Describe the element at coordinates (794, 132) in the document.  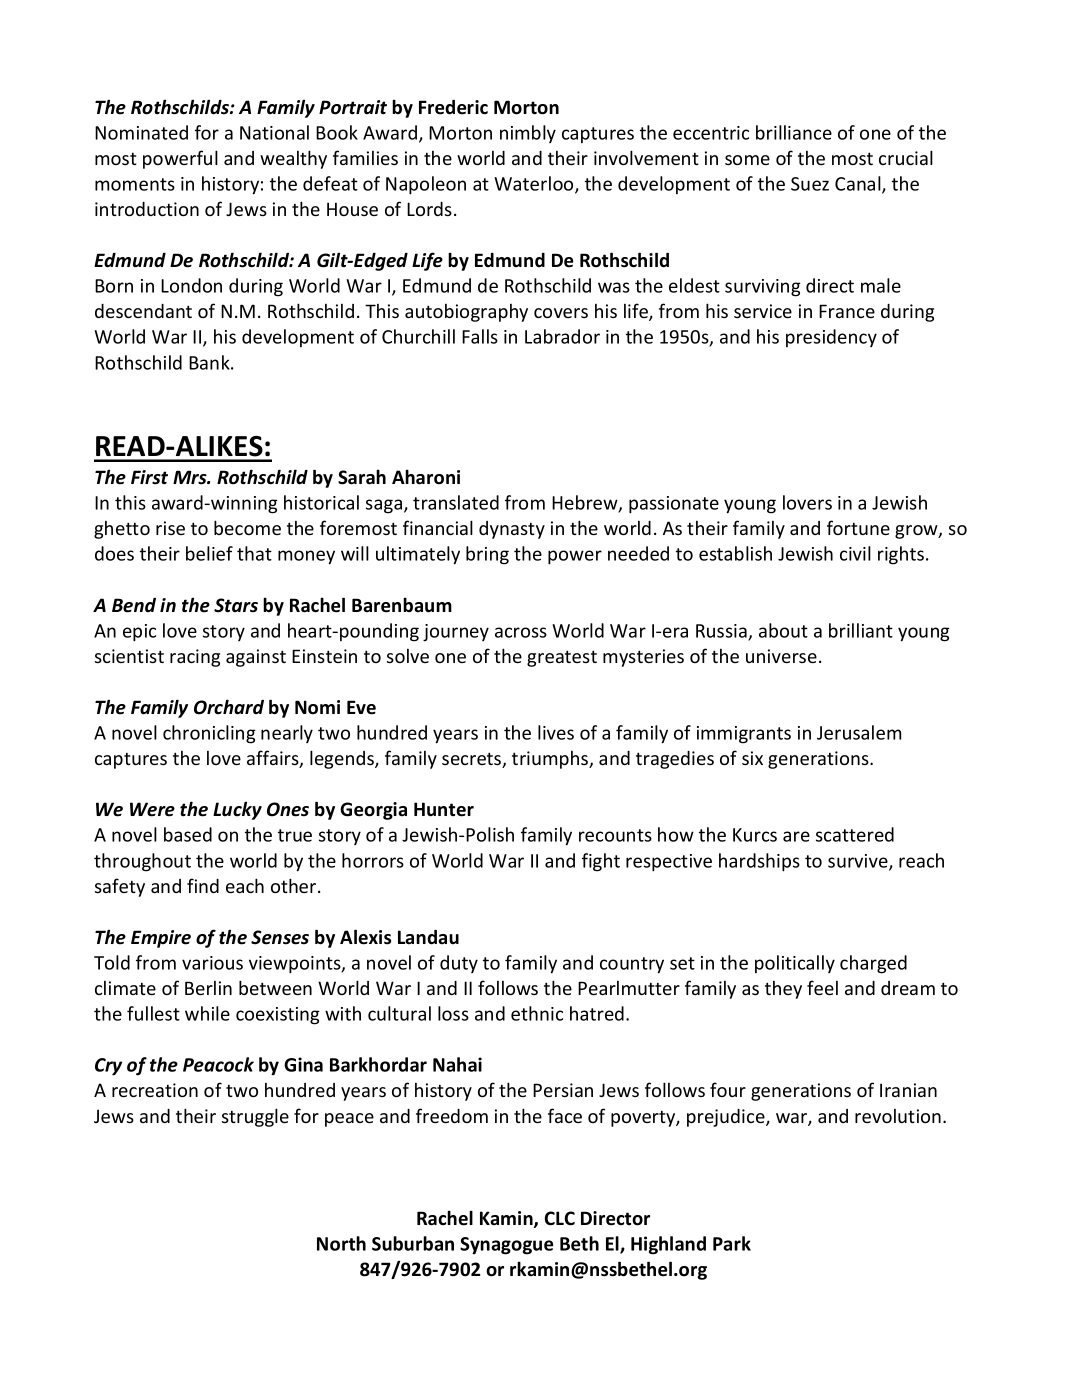
I see `brilliance` at that location.
